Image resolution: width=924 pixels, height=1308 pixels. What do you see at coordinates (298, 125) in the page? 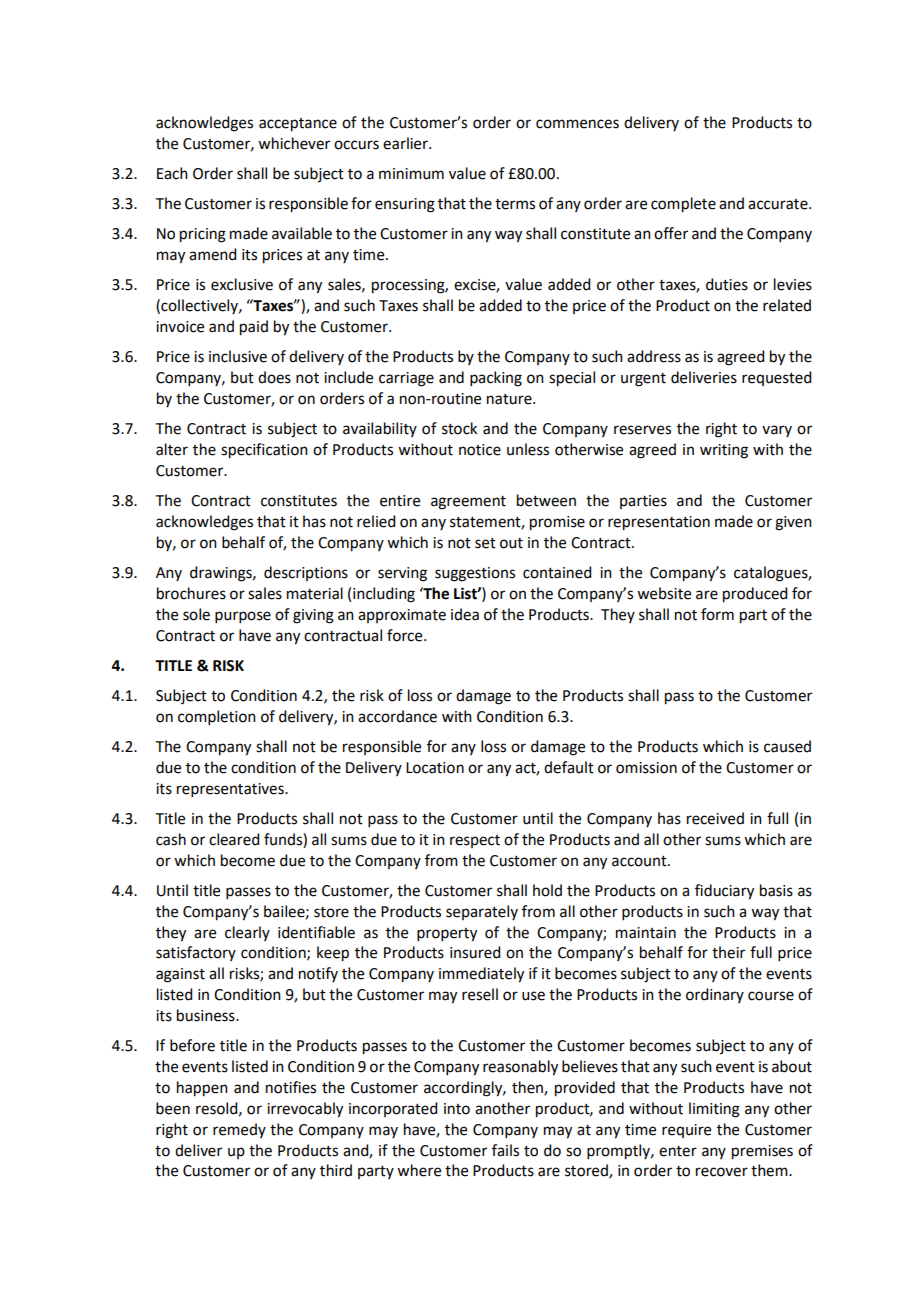
I see `acceptance` at bounding box center [298, 125].
